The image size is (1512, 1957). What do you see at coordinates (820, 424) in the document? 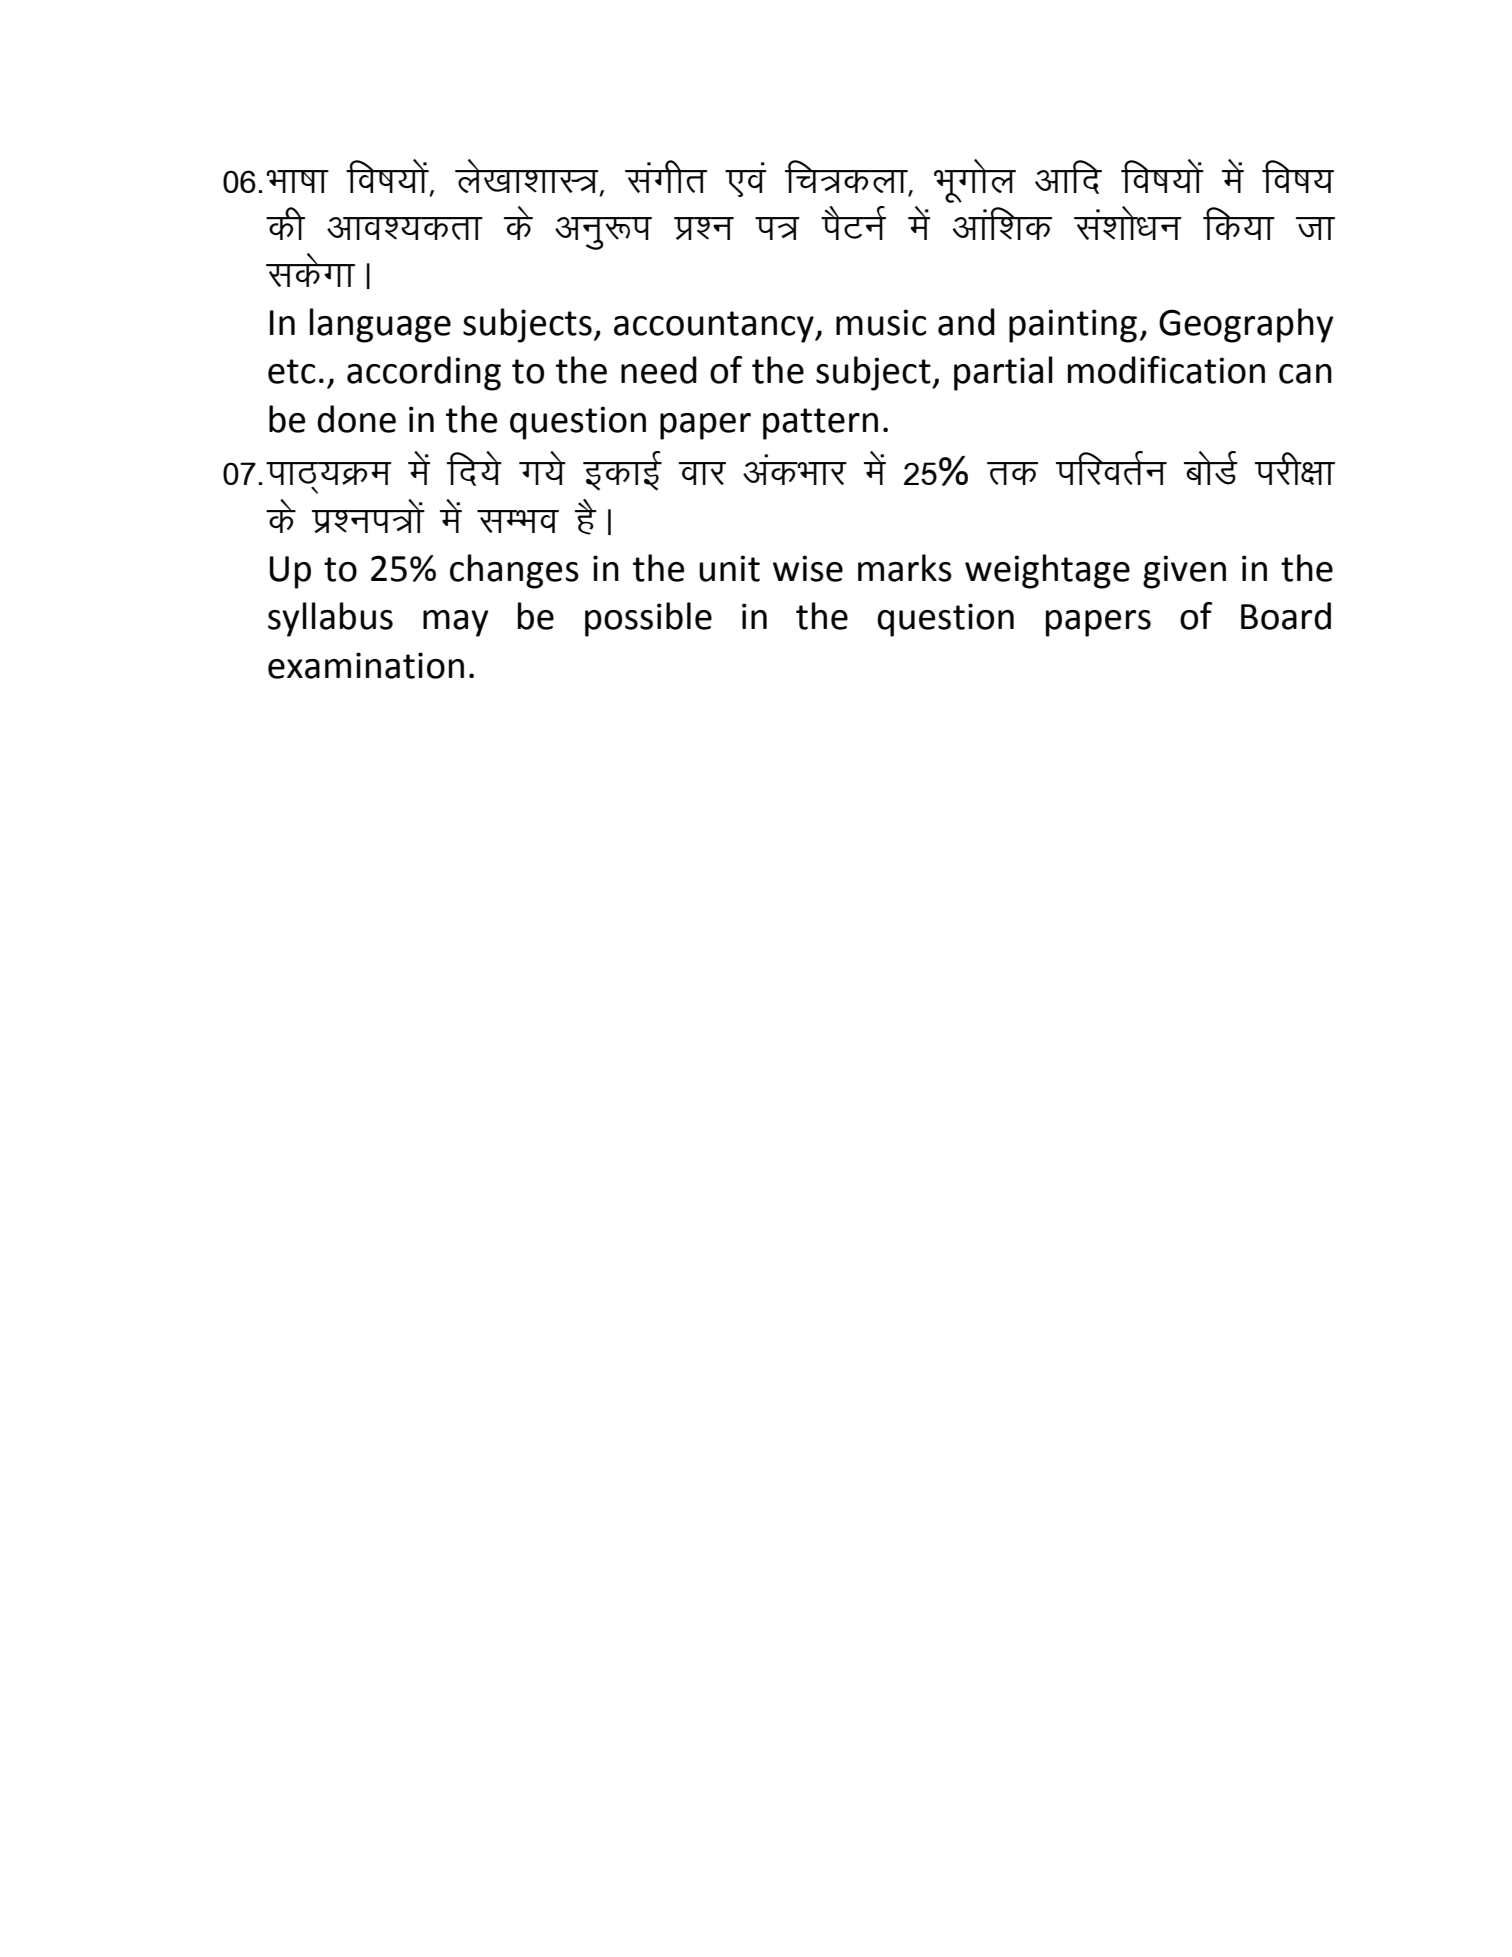
I see `pattern` at bounding box center [820, 424].
